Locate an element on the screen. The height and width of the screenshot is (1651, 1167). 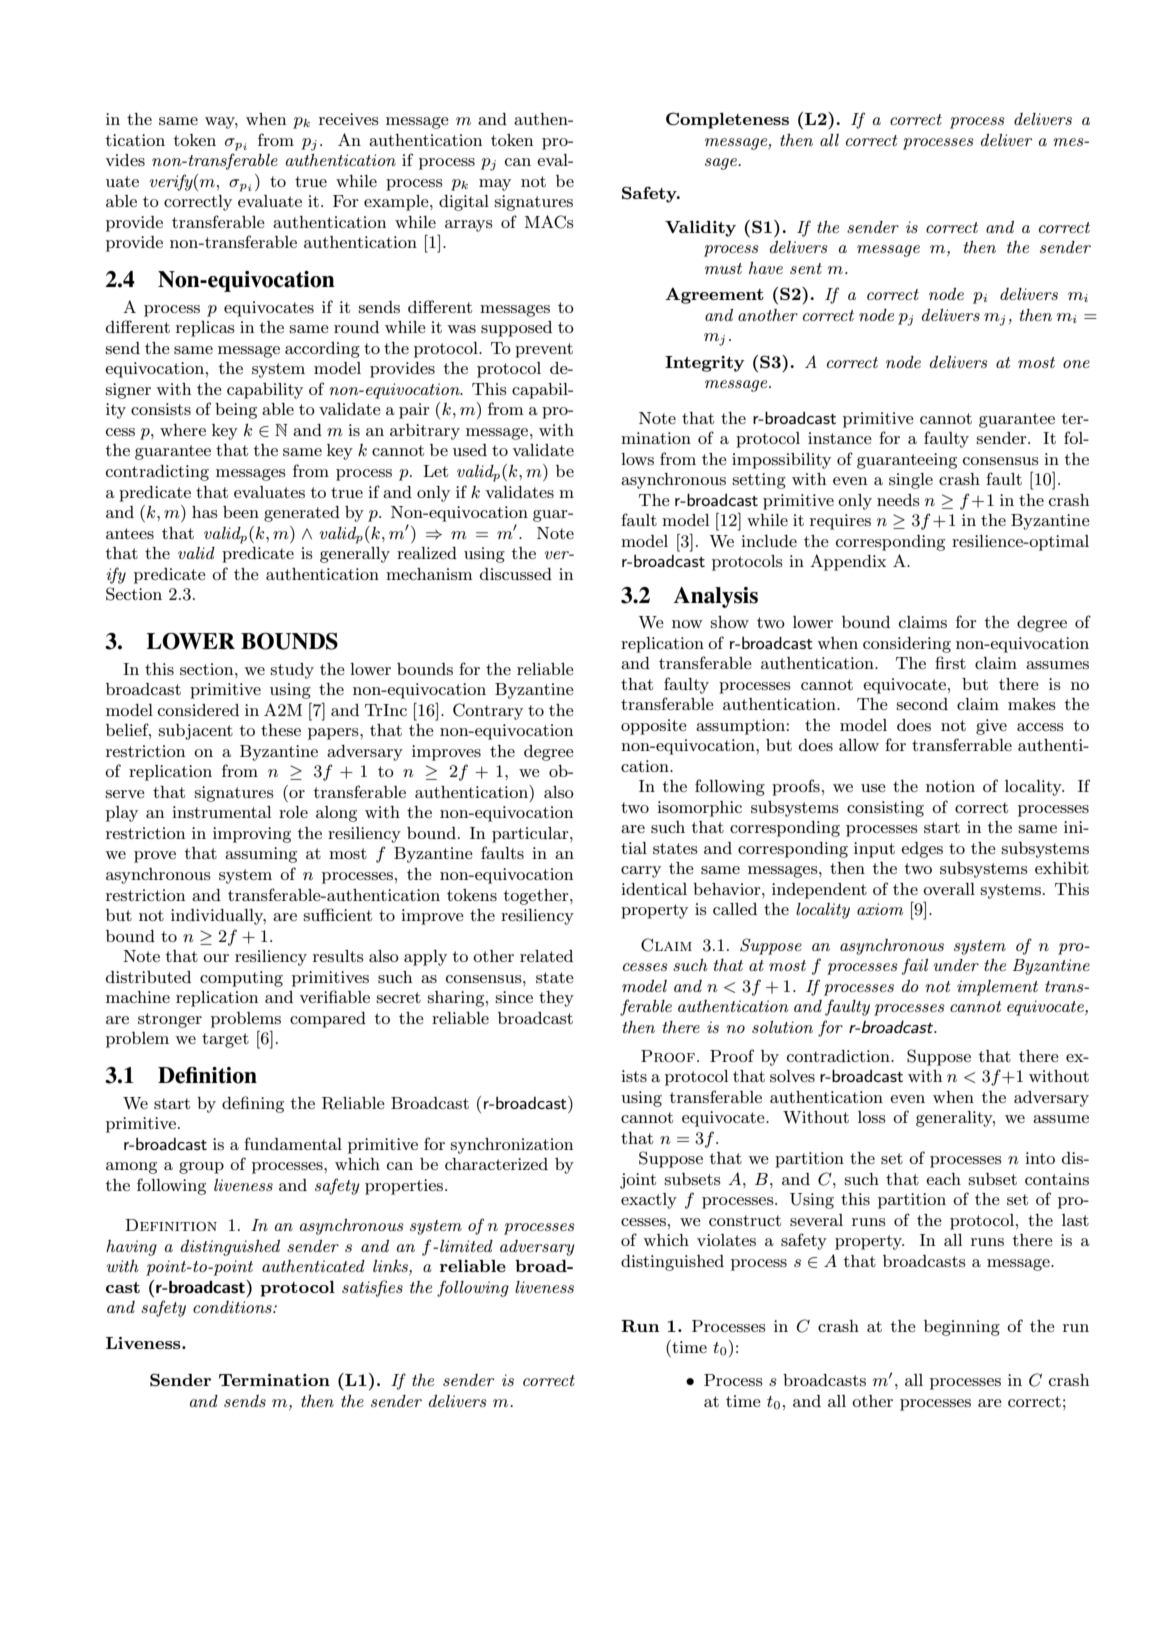
identical is located at coordinates (654, 889).
